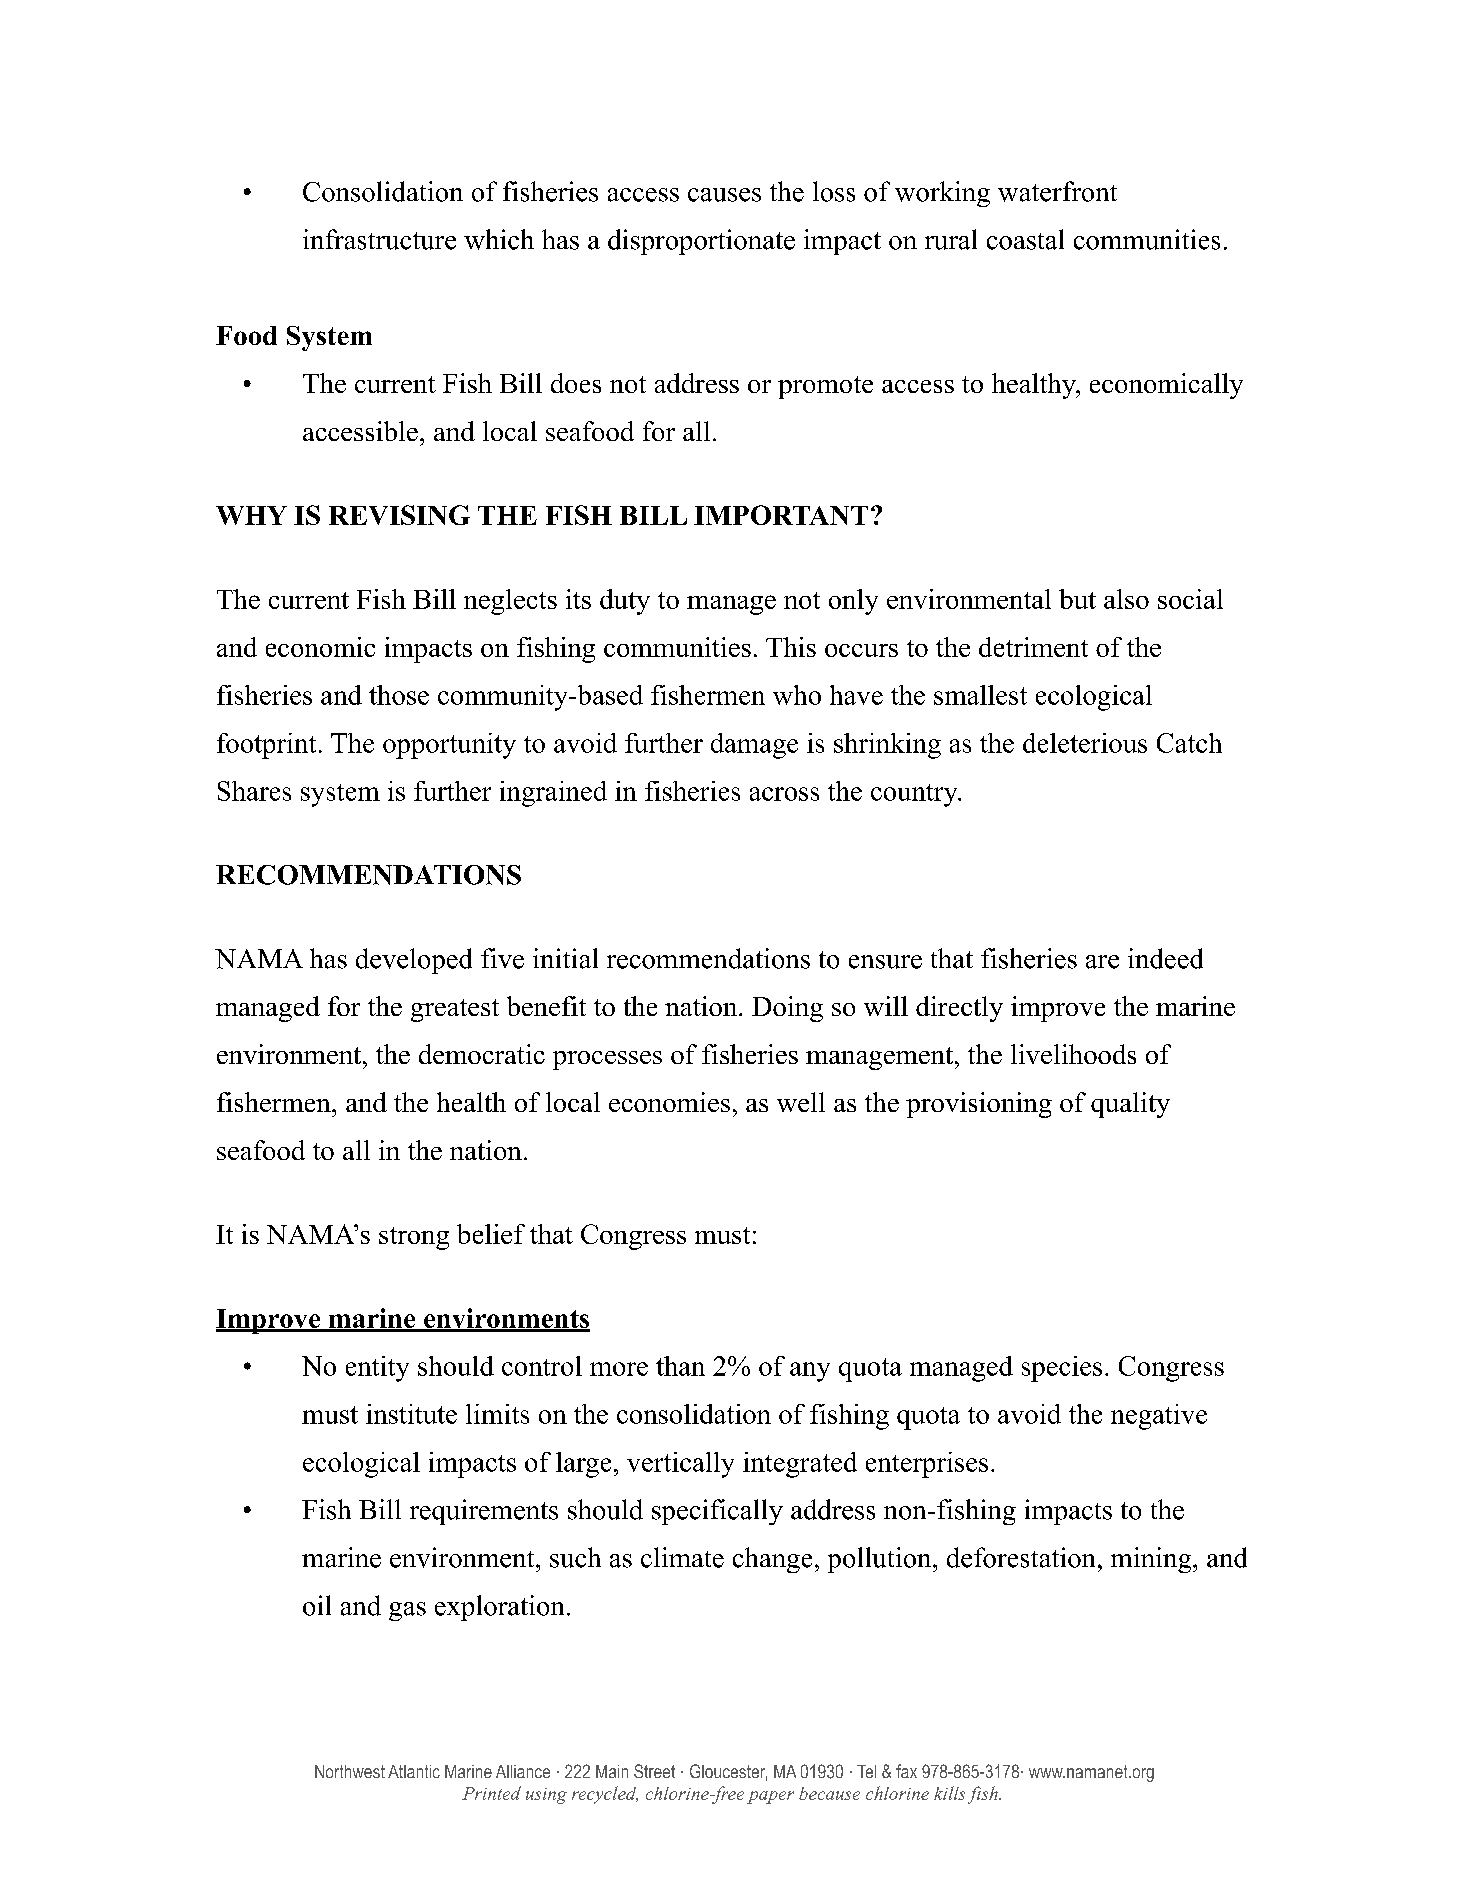  What do you see at coordinates (1025, 239) in the screenshot?
I see `coastal` at bounding box center [1025, 239].
